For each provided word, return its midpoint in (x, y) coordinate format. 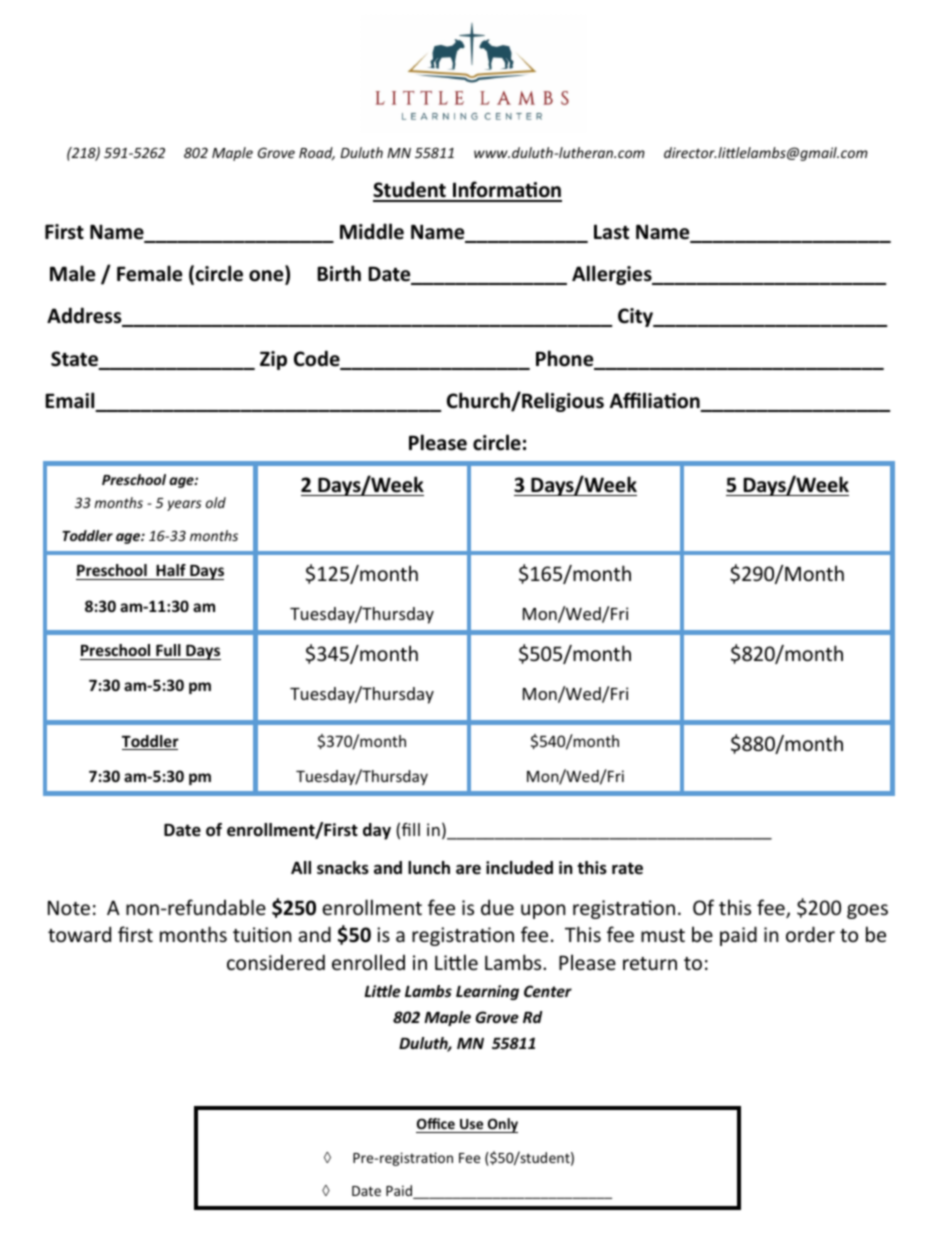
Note (69, 907)
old (216, 502)
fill (411, 829)
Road (317, 153)
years (184, 505)
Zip (273, 360)
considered (276, 962)
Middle (372, 231)
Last (611, 232)
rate (627, 868)
